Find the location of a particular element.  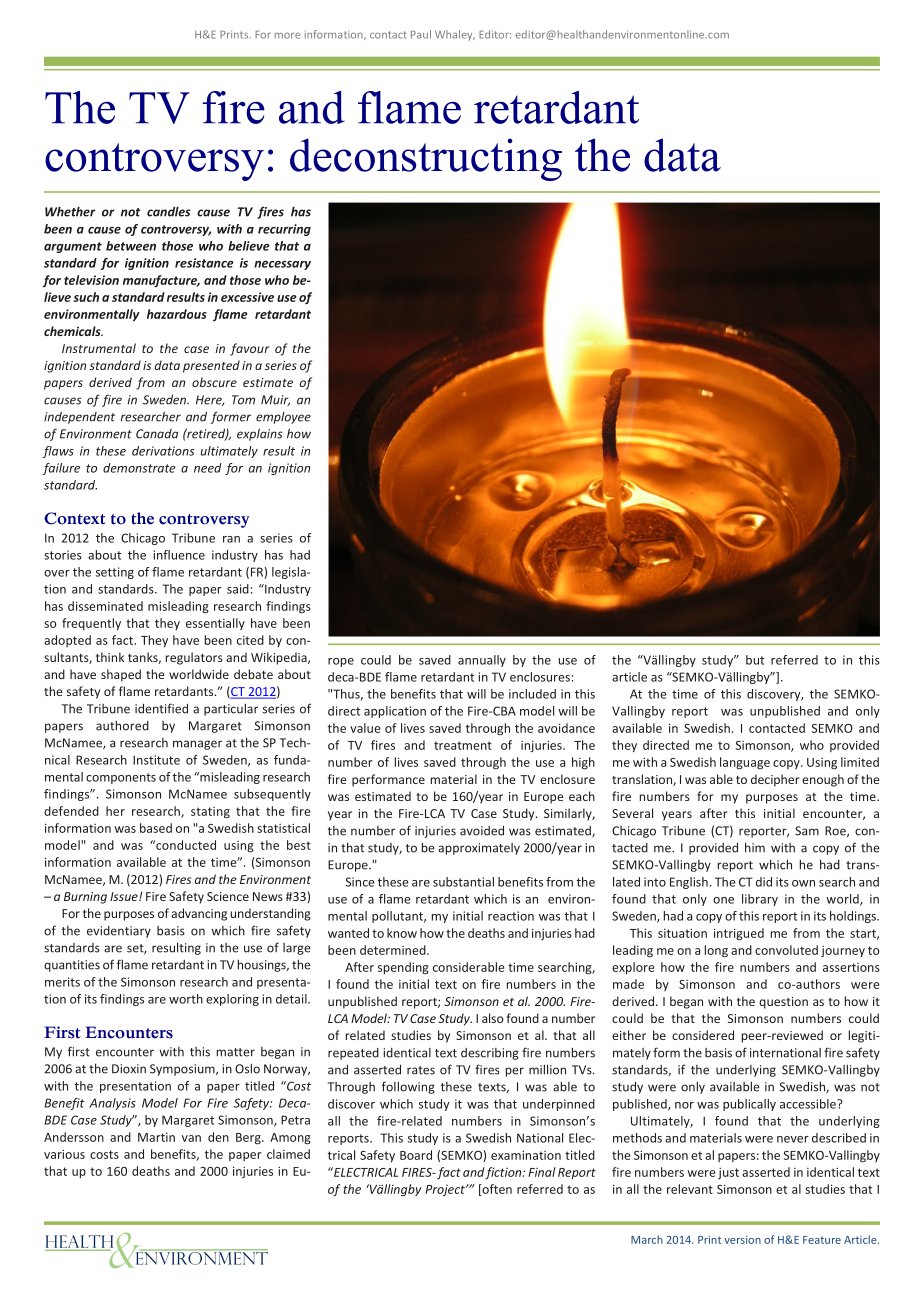

but is located at coordinates (755, 660).
